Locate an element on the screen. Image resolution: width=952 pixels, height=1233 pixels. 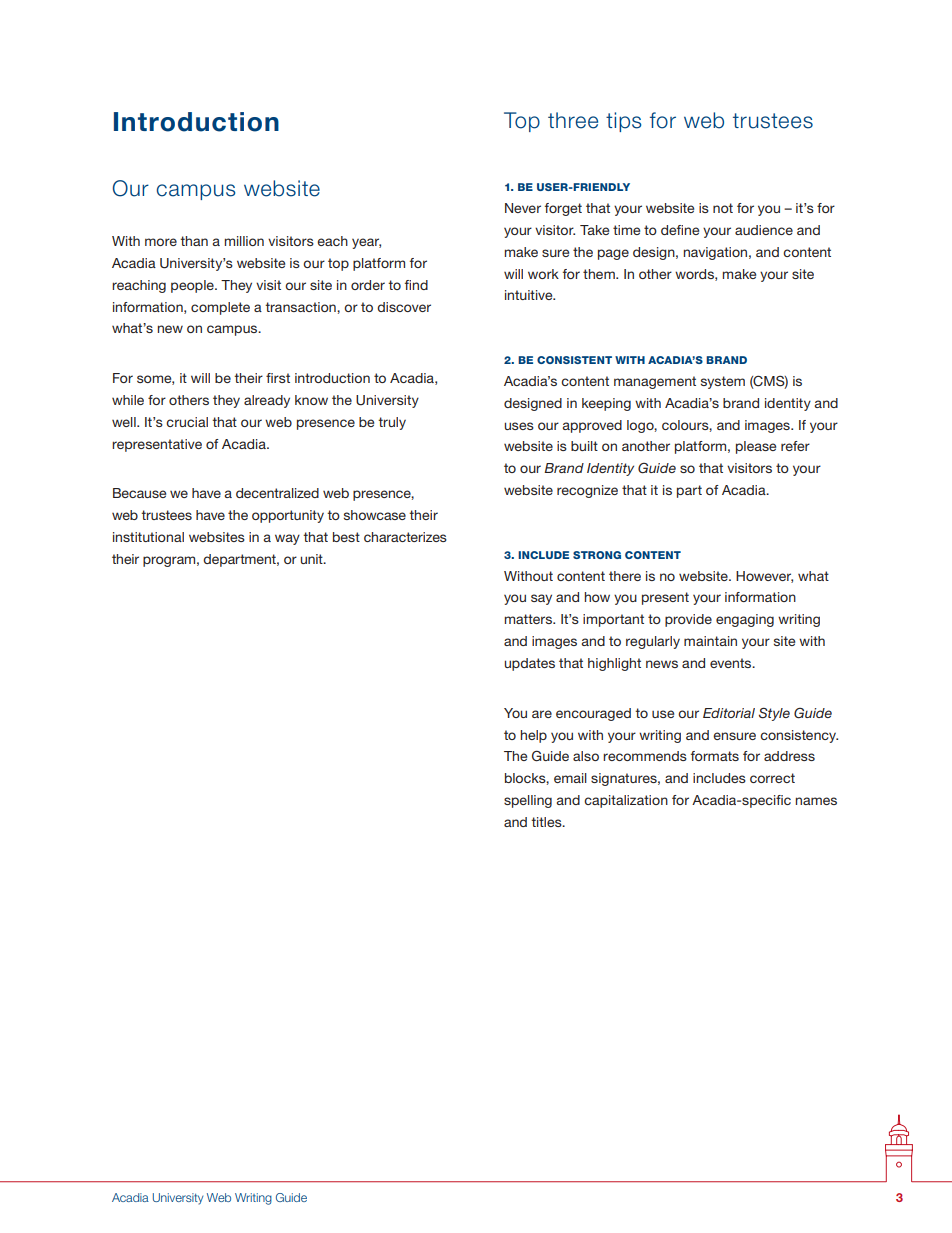
spelling is located at coordinates (528, 801).
